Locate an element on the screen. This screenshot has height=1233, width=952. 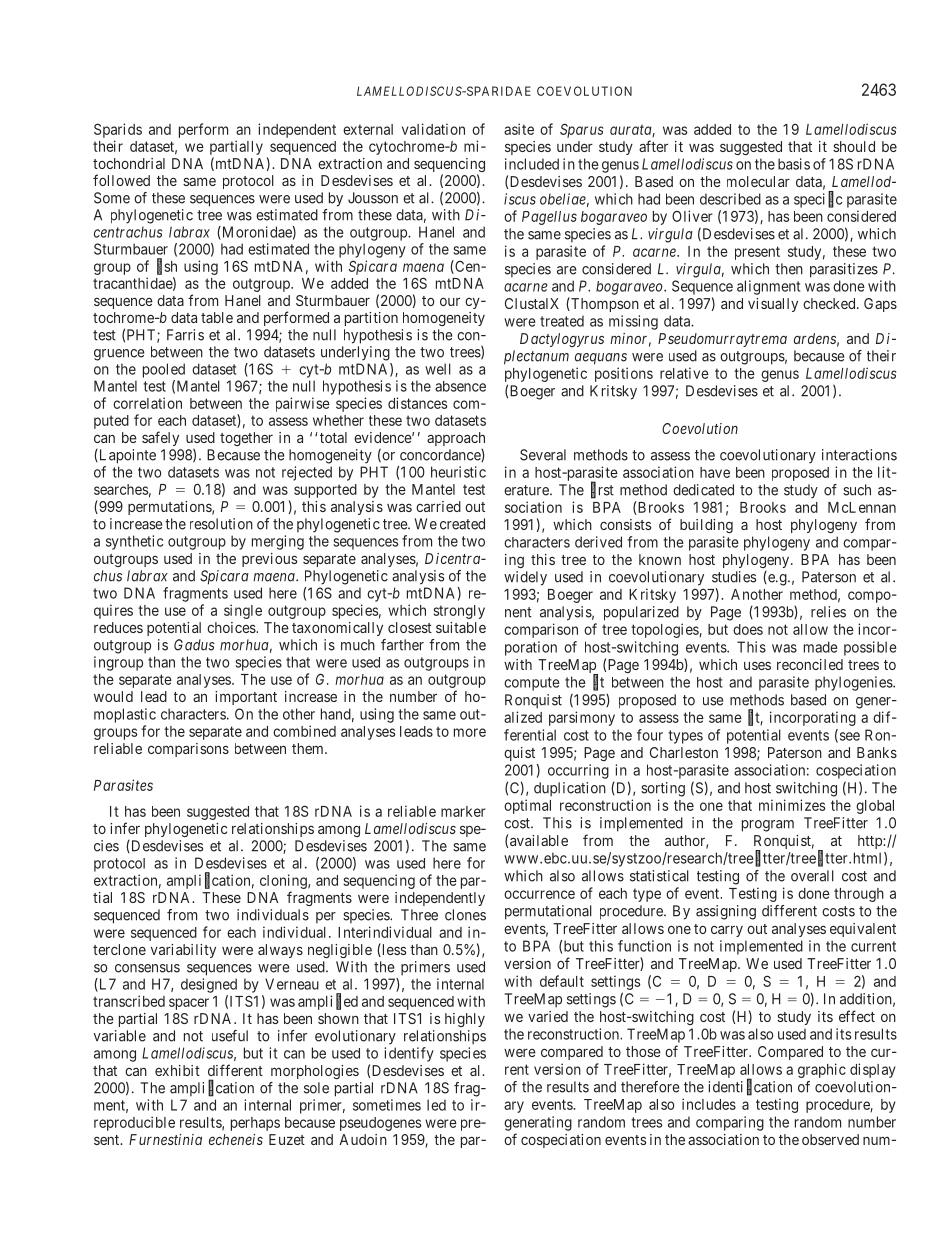
strongly is located at coordinates (459, 612).
